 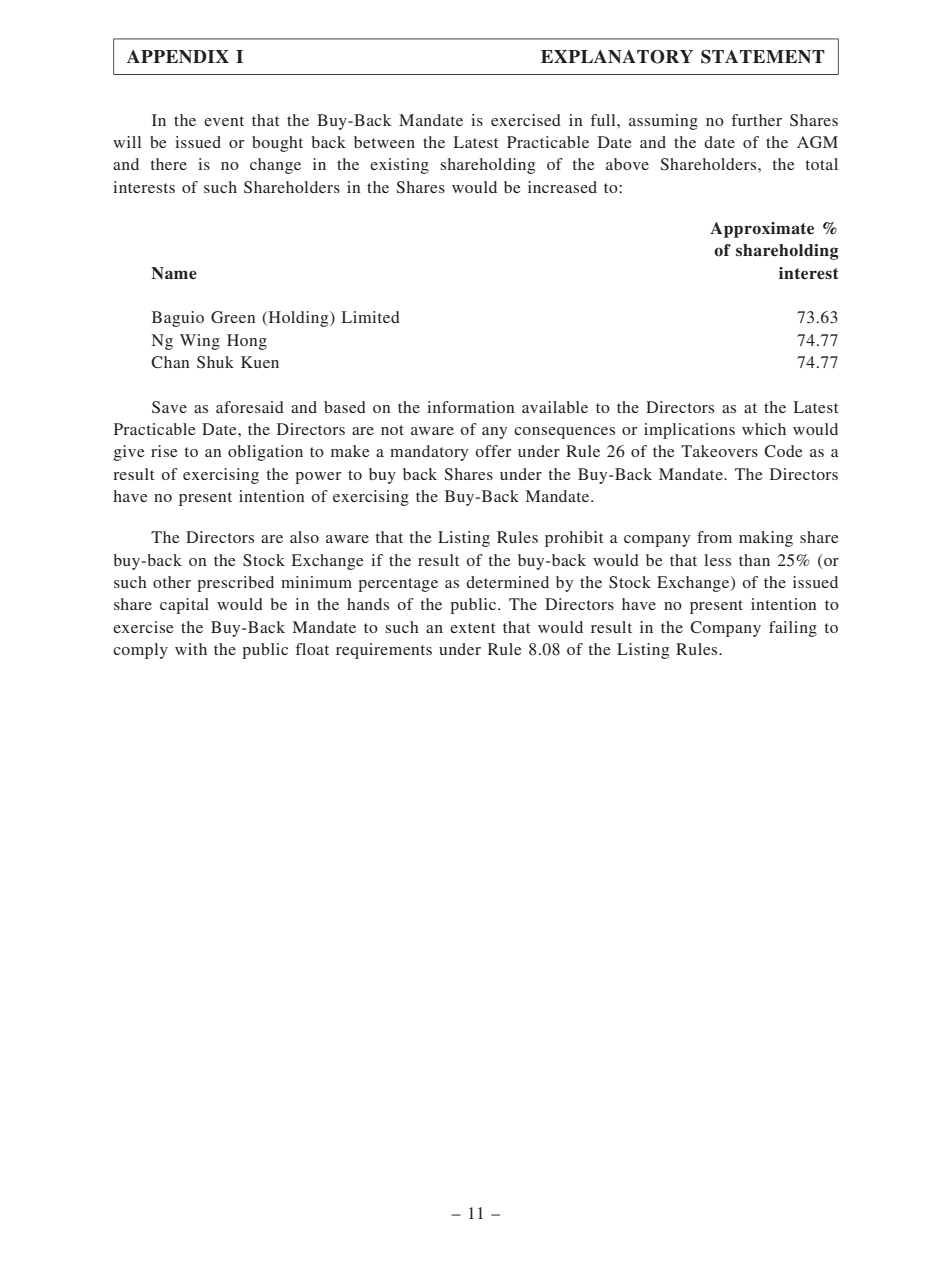 I want to click on rise, so click(x=164, y=451).
